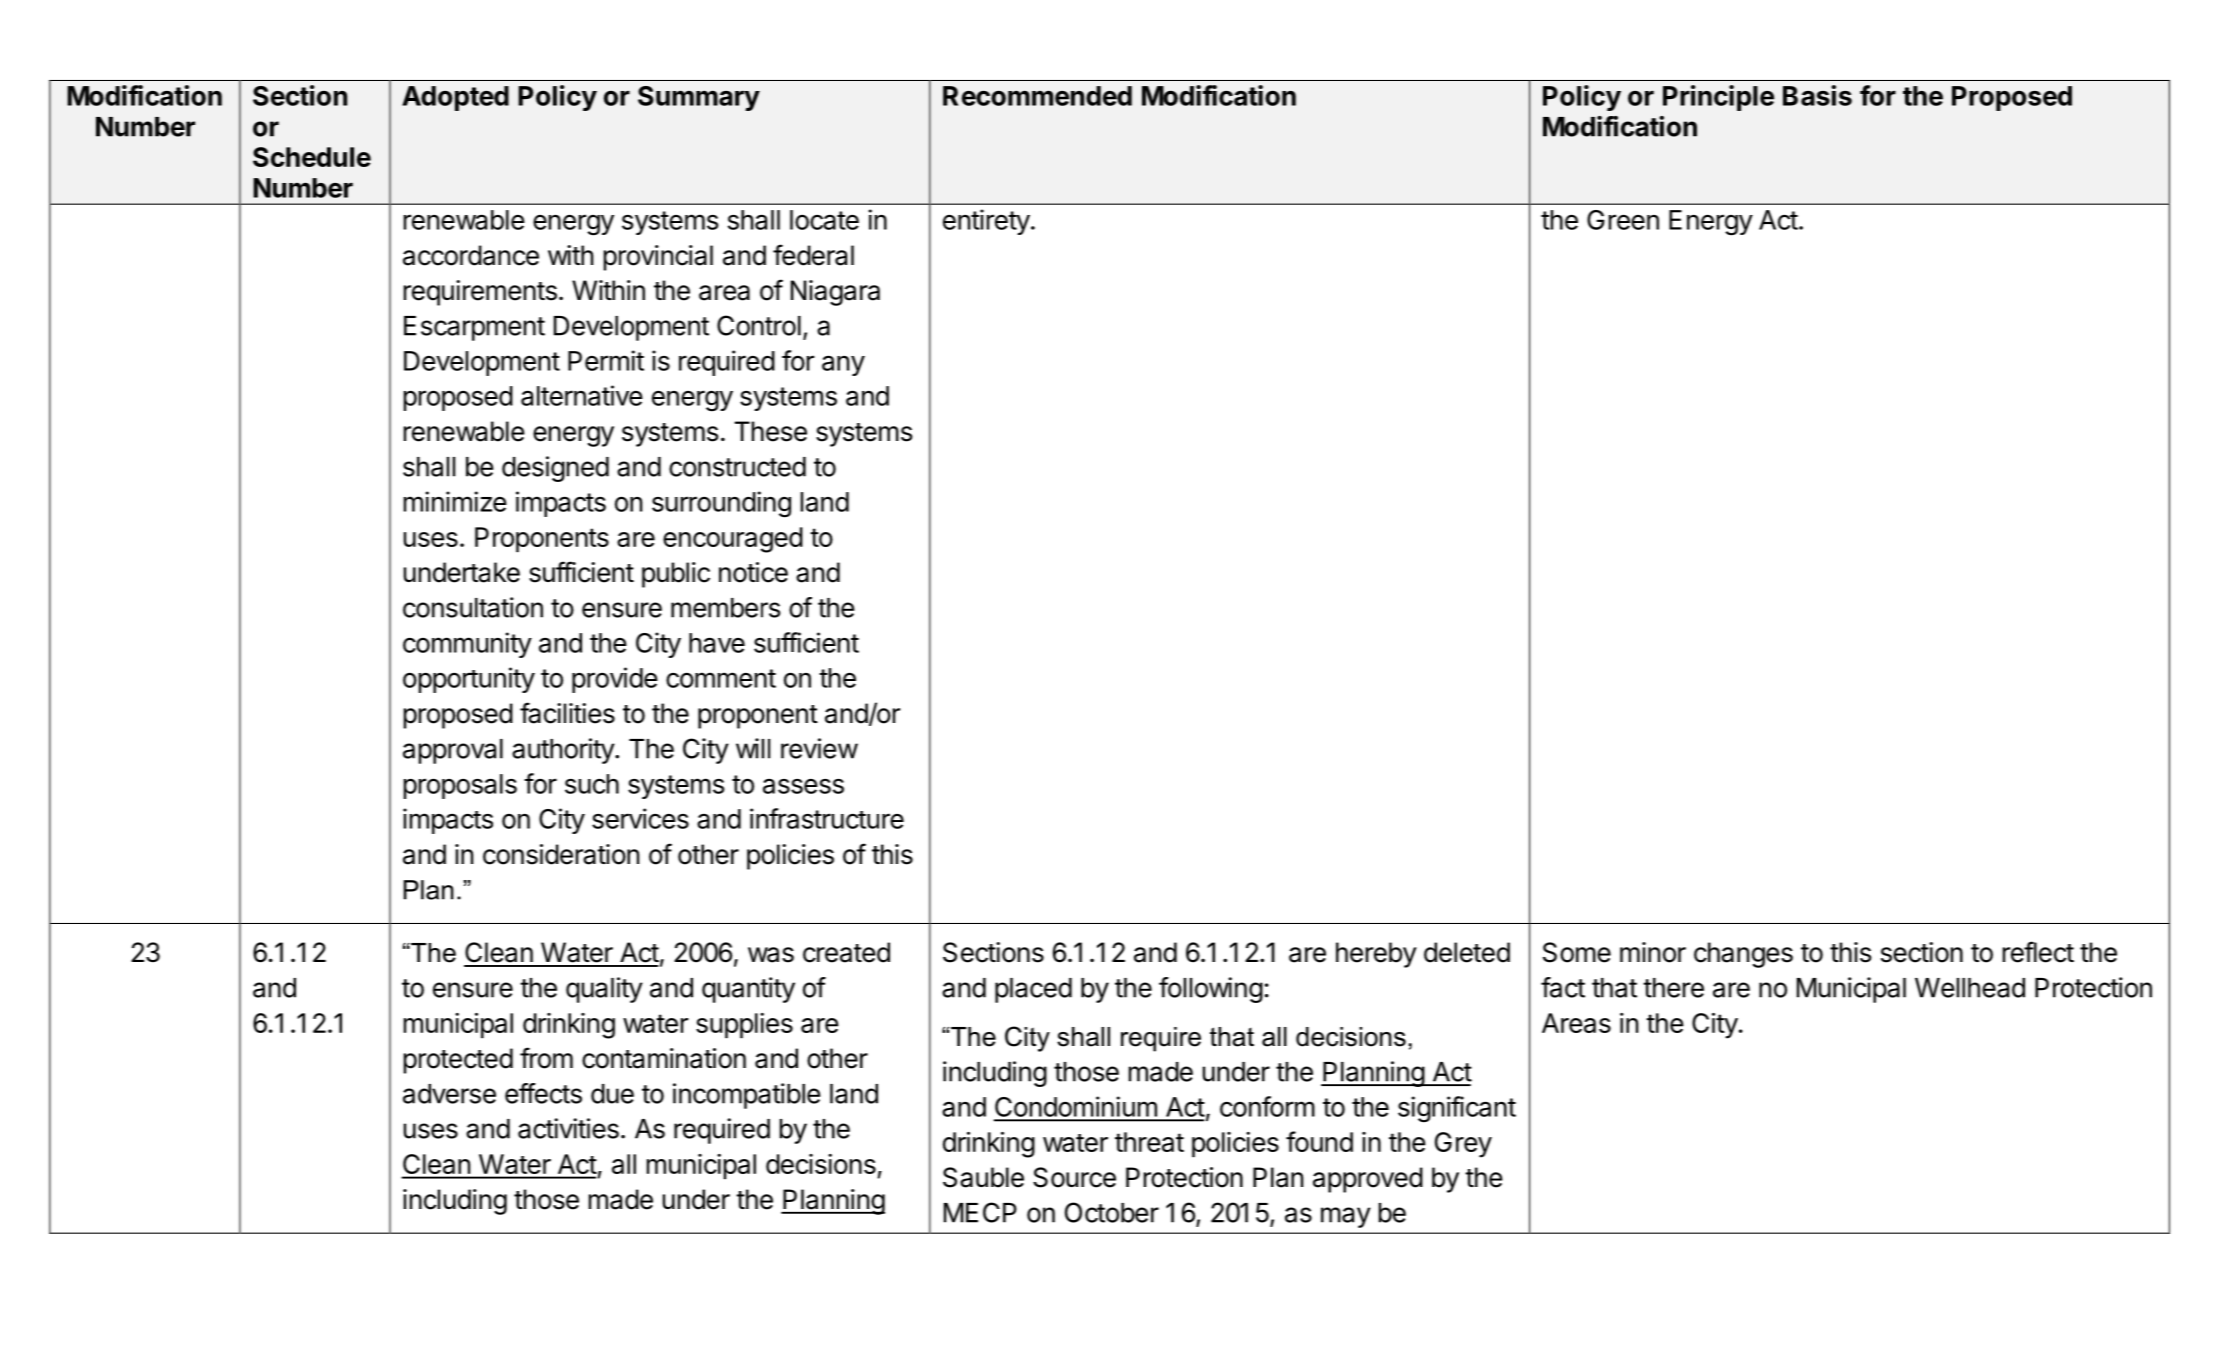  What do you see at coordinates (555, 469) in the screenshot?
I see `designed` at bounding box center [555, 469].
